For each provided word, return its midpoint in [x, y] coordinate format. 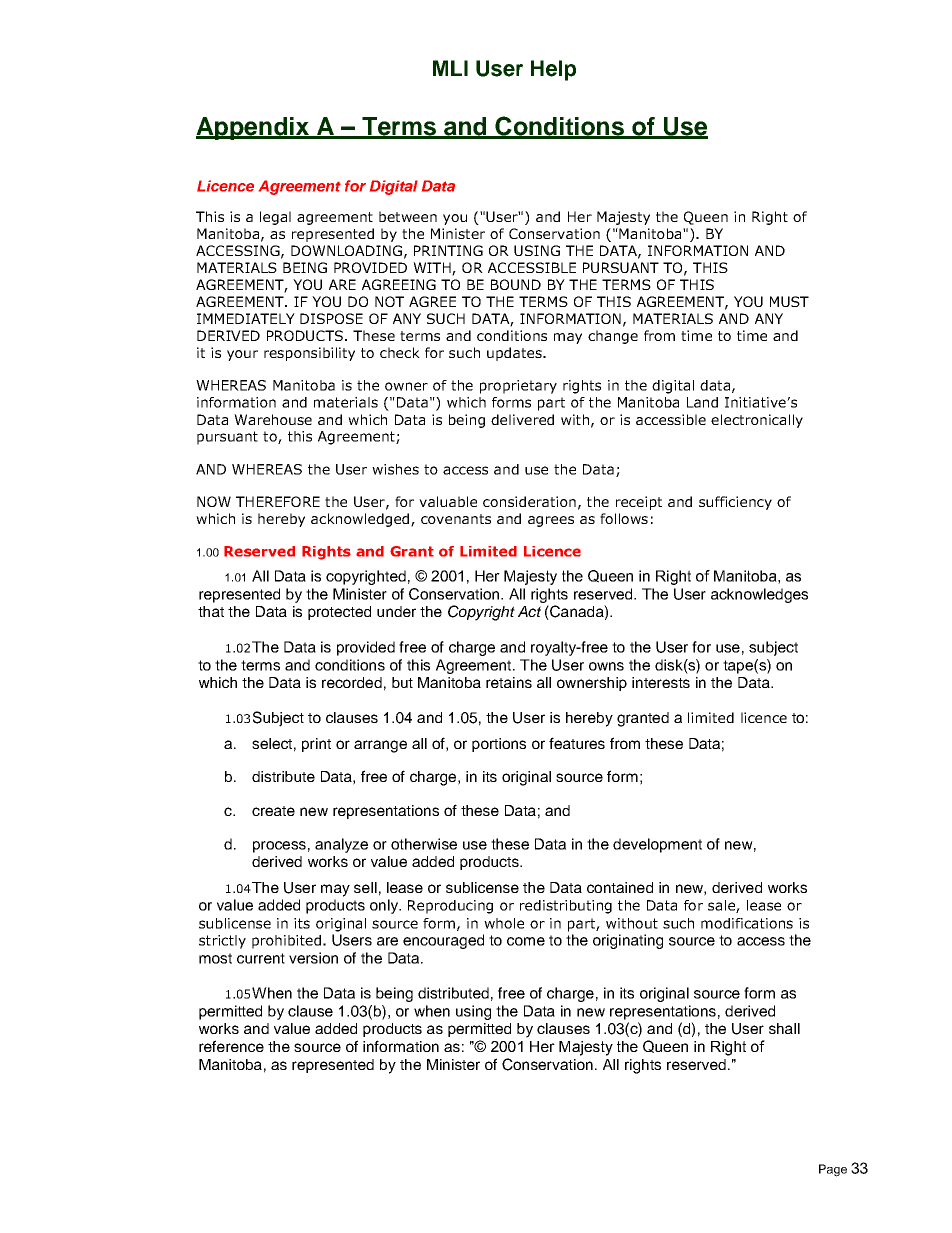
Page [833, 1170]
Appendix [253, 128]
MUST [789, 301]
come [526, 941]
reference [231, 1046]
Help [553, 70]
